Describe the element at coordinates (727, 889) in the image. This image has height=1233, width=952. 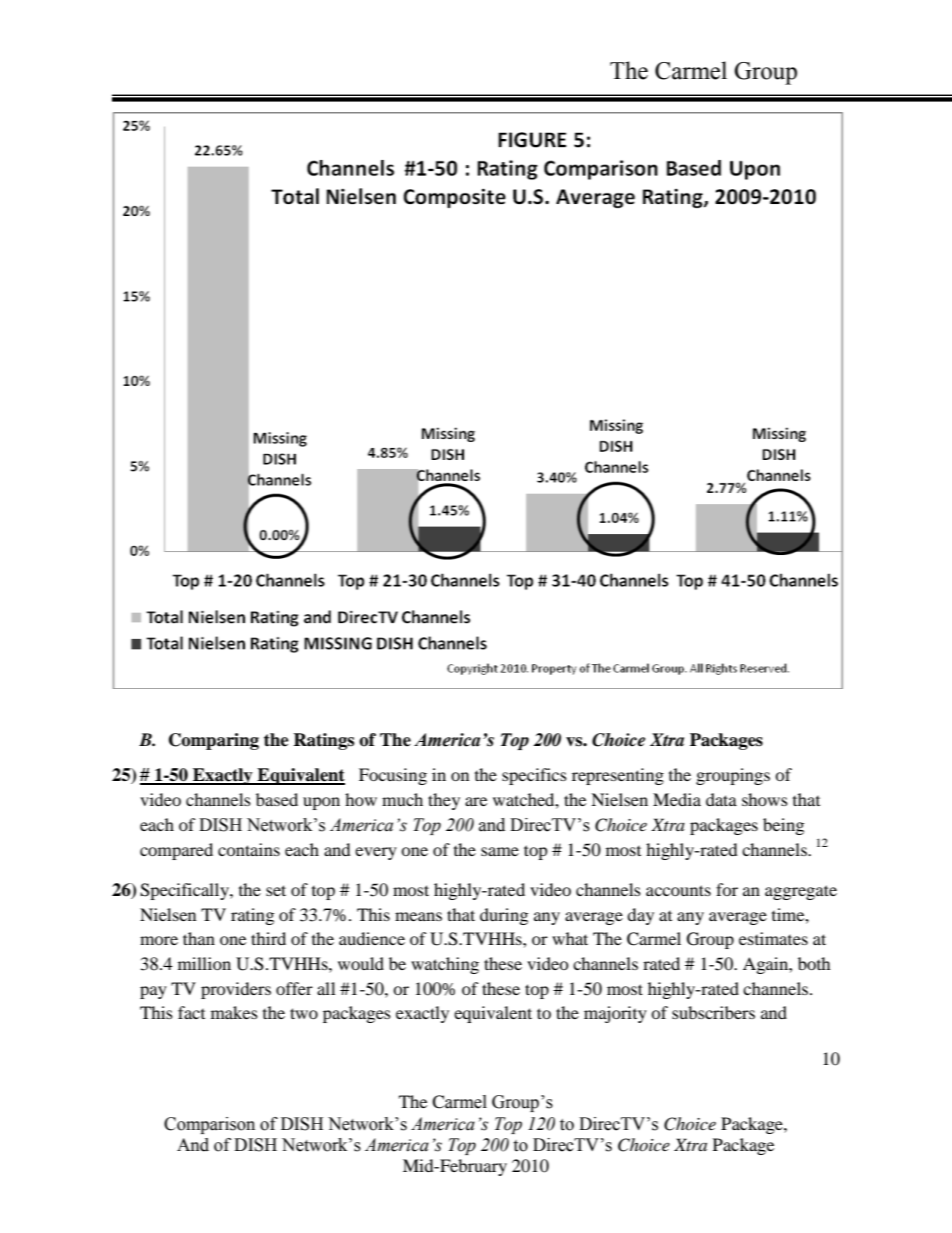
I see `for` at that location.
